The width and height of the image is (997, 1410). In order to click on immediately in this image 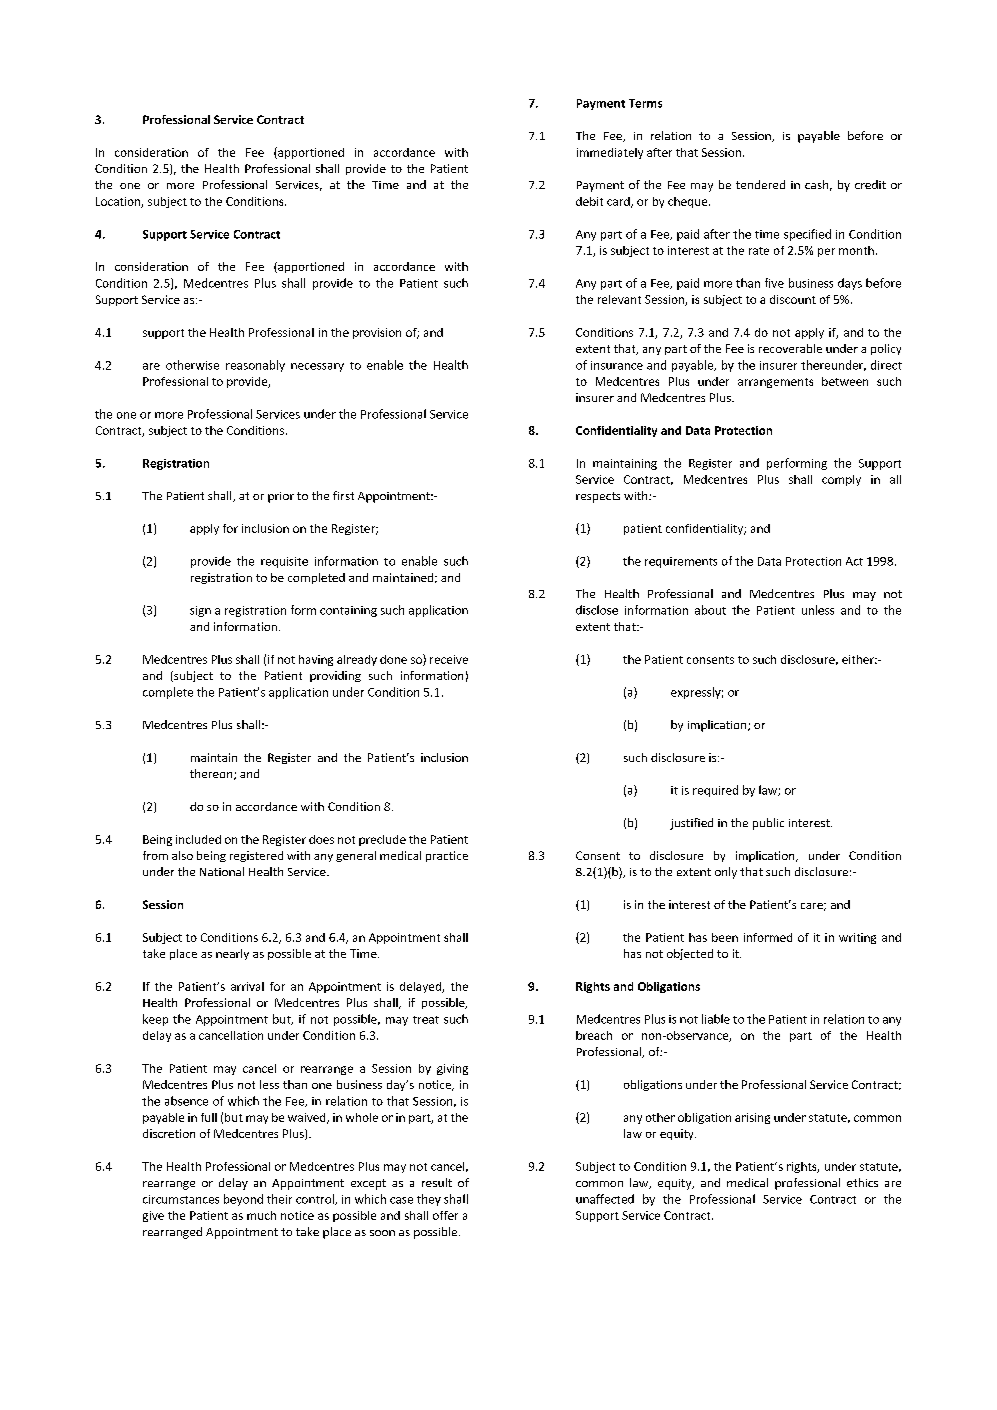, I will do `click(610, 153)`.
